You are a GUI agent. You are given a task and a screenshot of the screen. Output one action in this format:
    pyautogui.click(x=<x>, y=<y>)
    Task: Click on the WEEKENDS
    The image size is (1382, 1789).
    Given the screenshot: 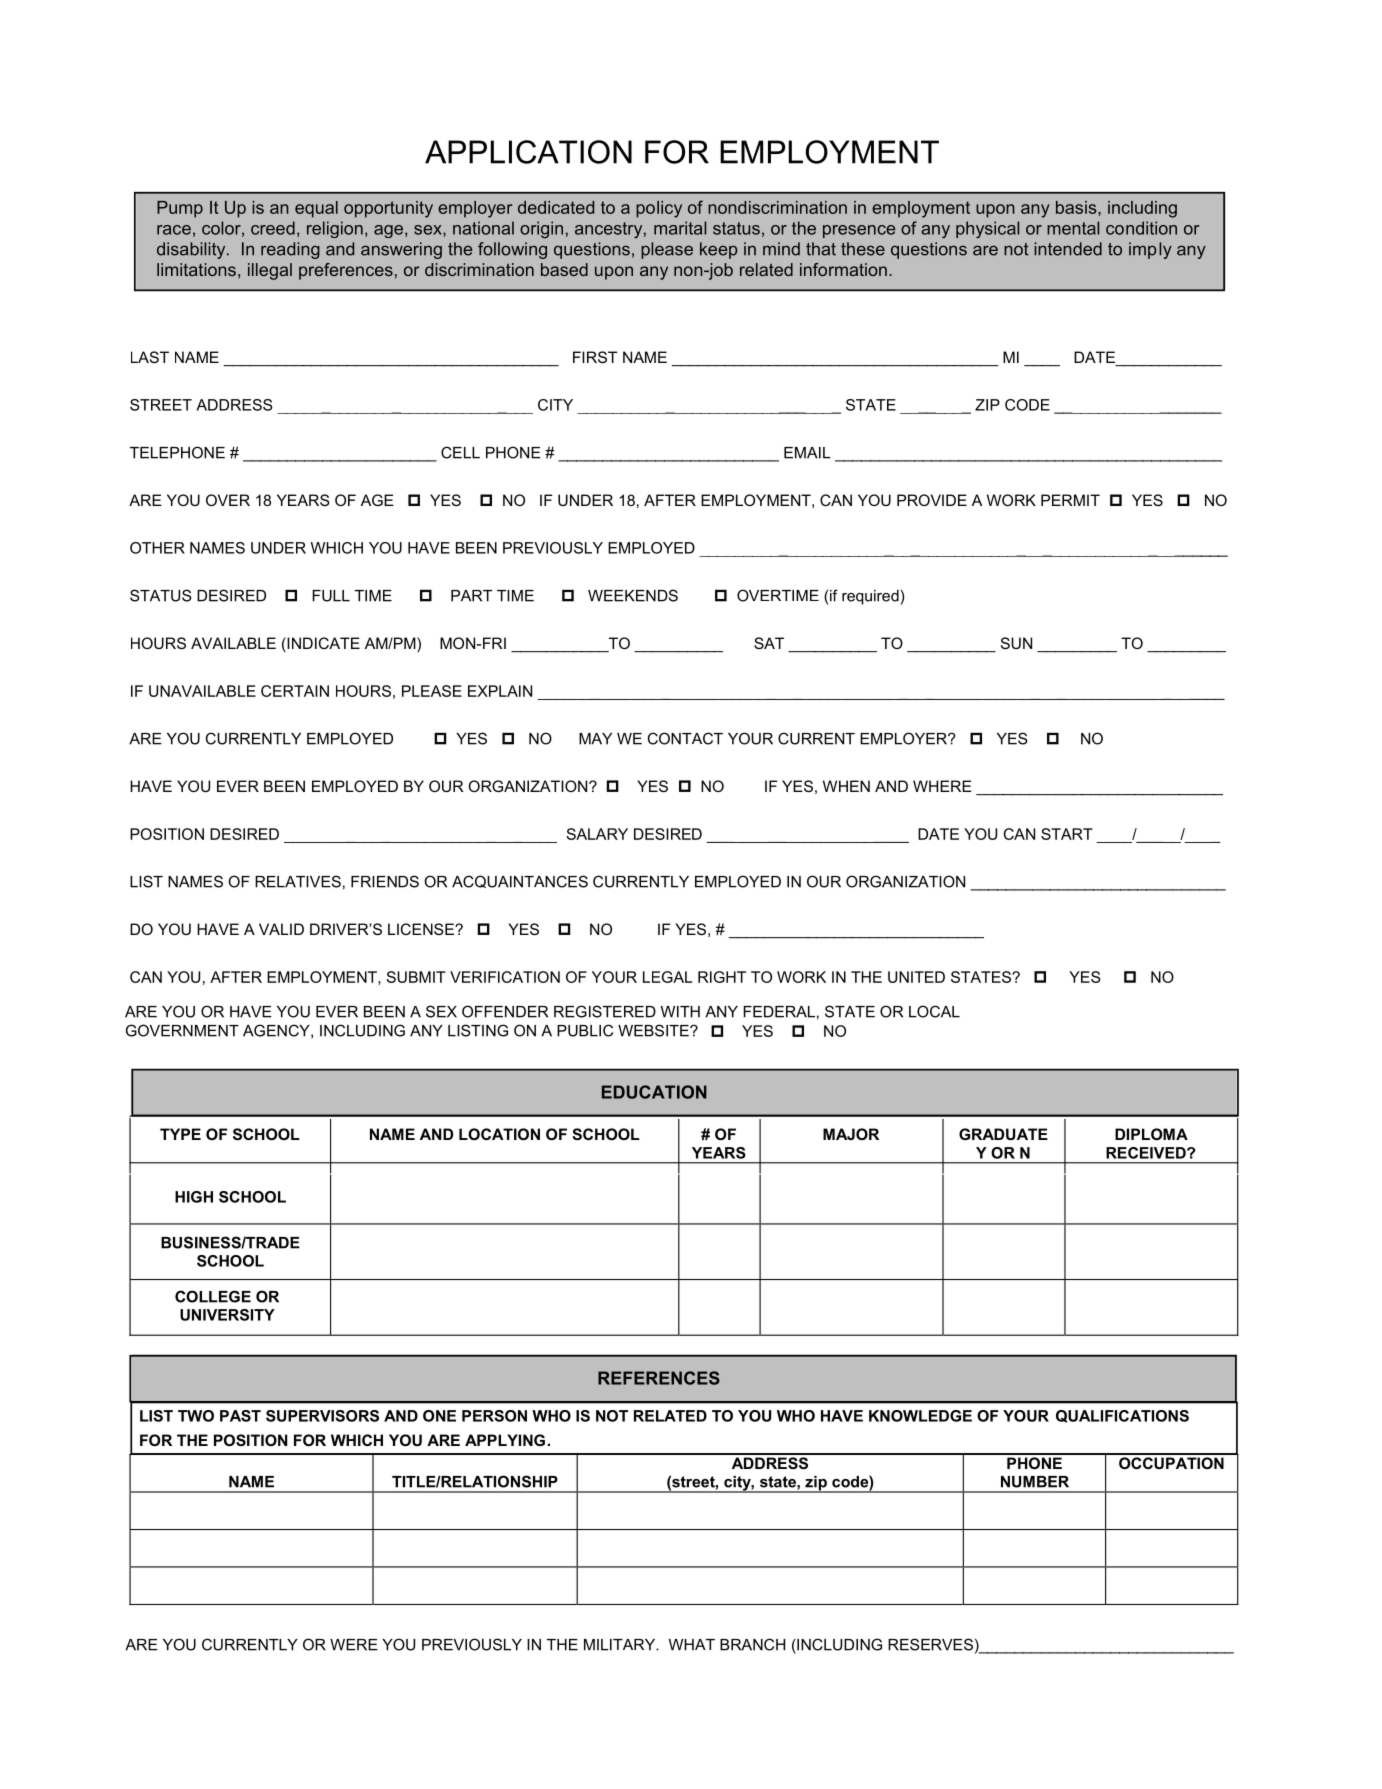 What is the action you would take?
    pyautogui.click(x=633, y=595)
